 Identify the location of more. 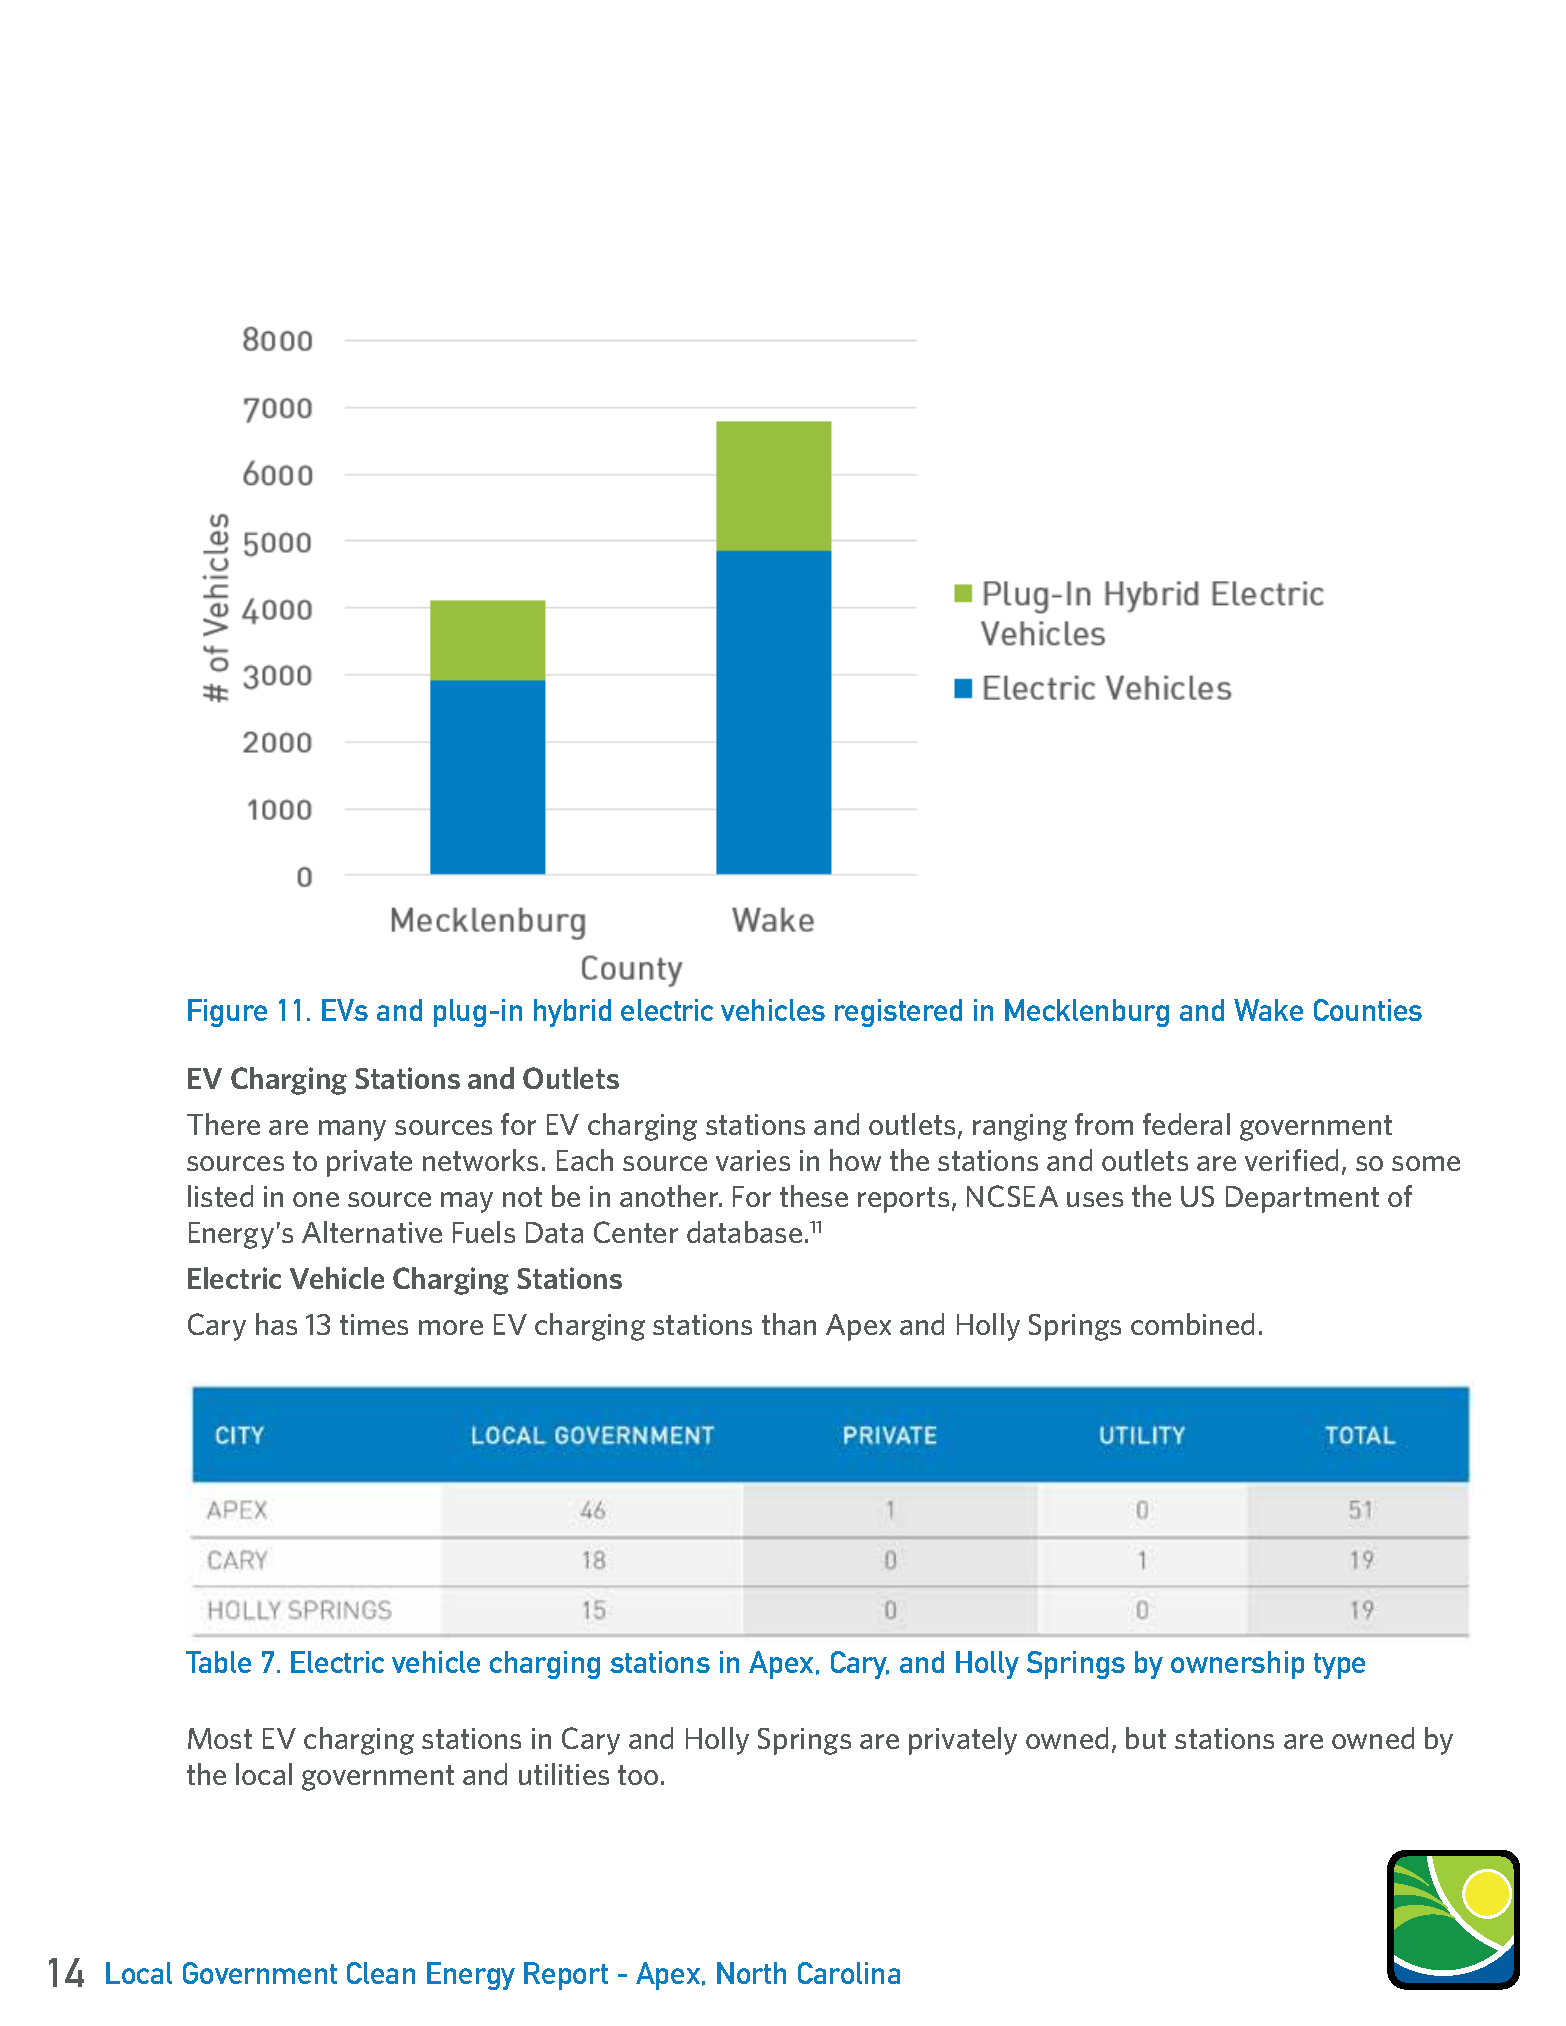
(451, 1327).
